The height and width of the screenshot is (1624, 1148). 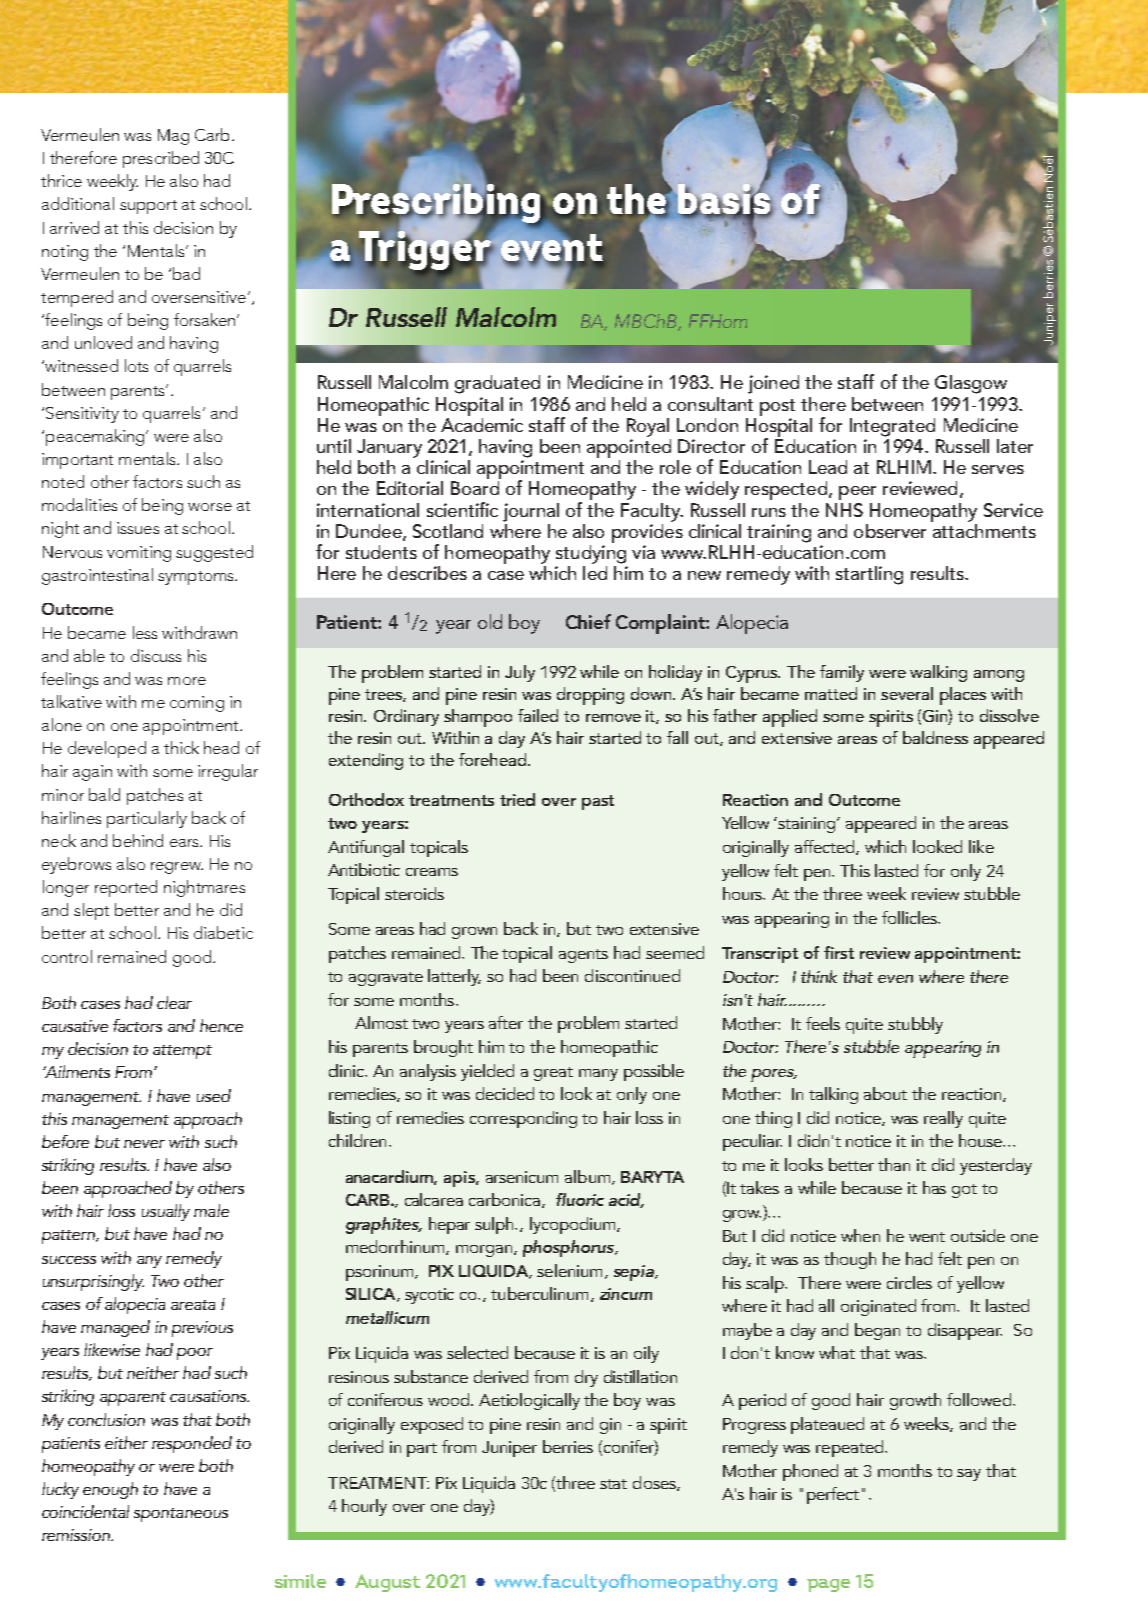 What do you see at coordinates (161, 159) in the screenshot?
I see `prescribed` at bounding box center [161, 159].
